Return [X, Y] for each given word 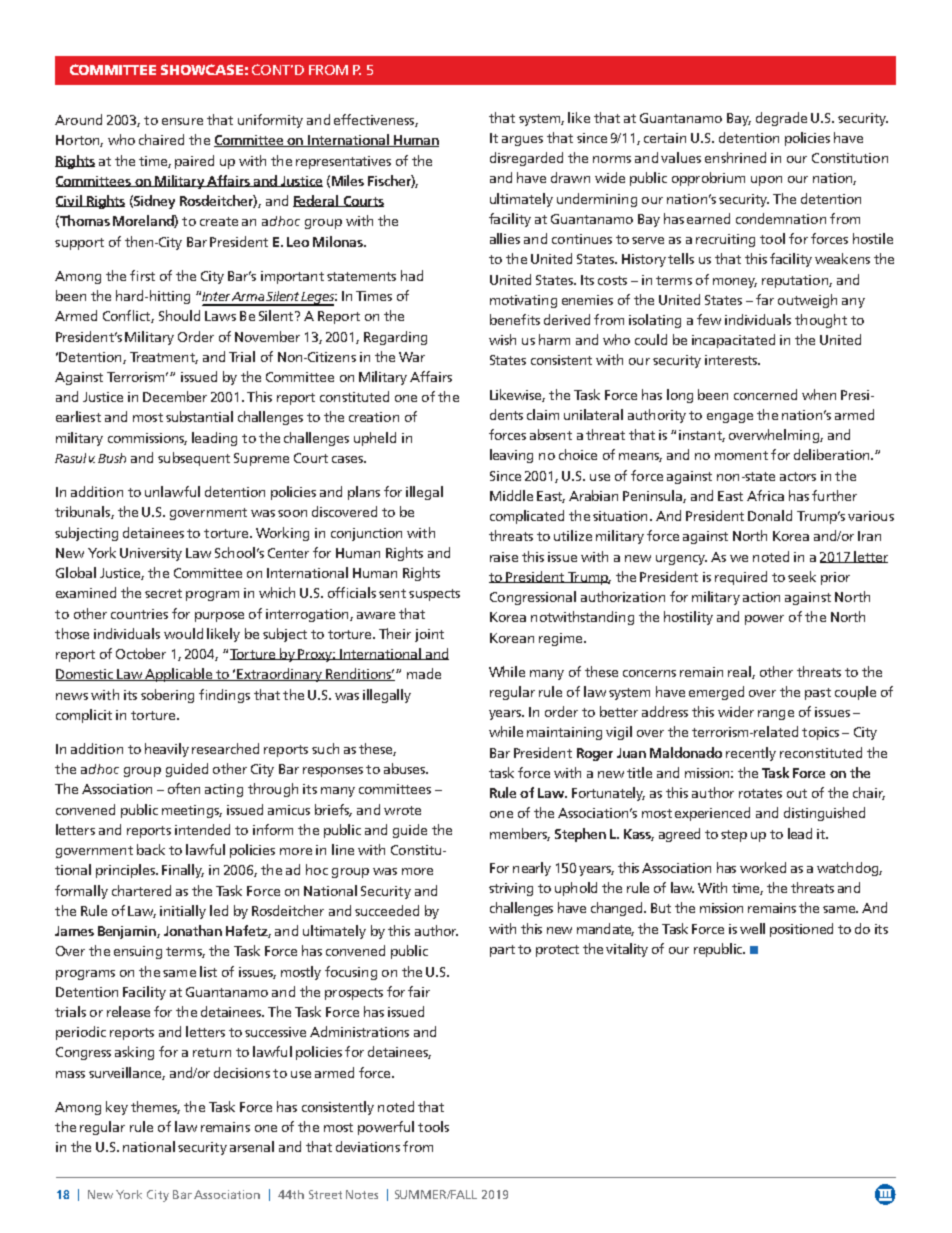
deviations [368, 1146]
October [141, 653]
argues [522, 141]
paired [194, 162]
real [740, 672]
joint [429, 635]
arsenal [252, 1146]
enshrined [735, 157]
